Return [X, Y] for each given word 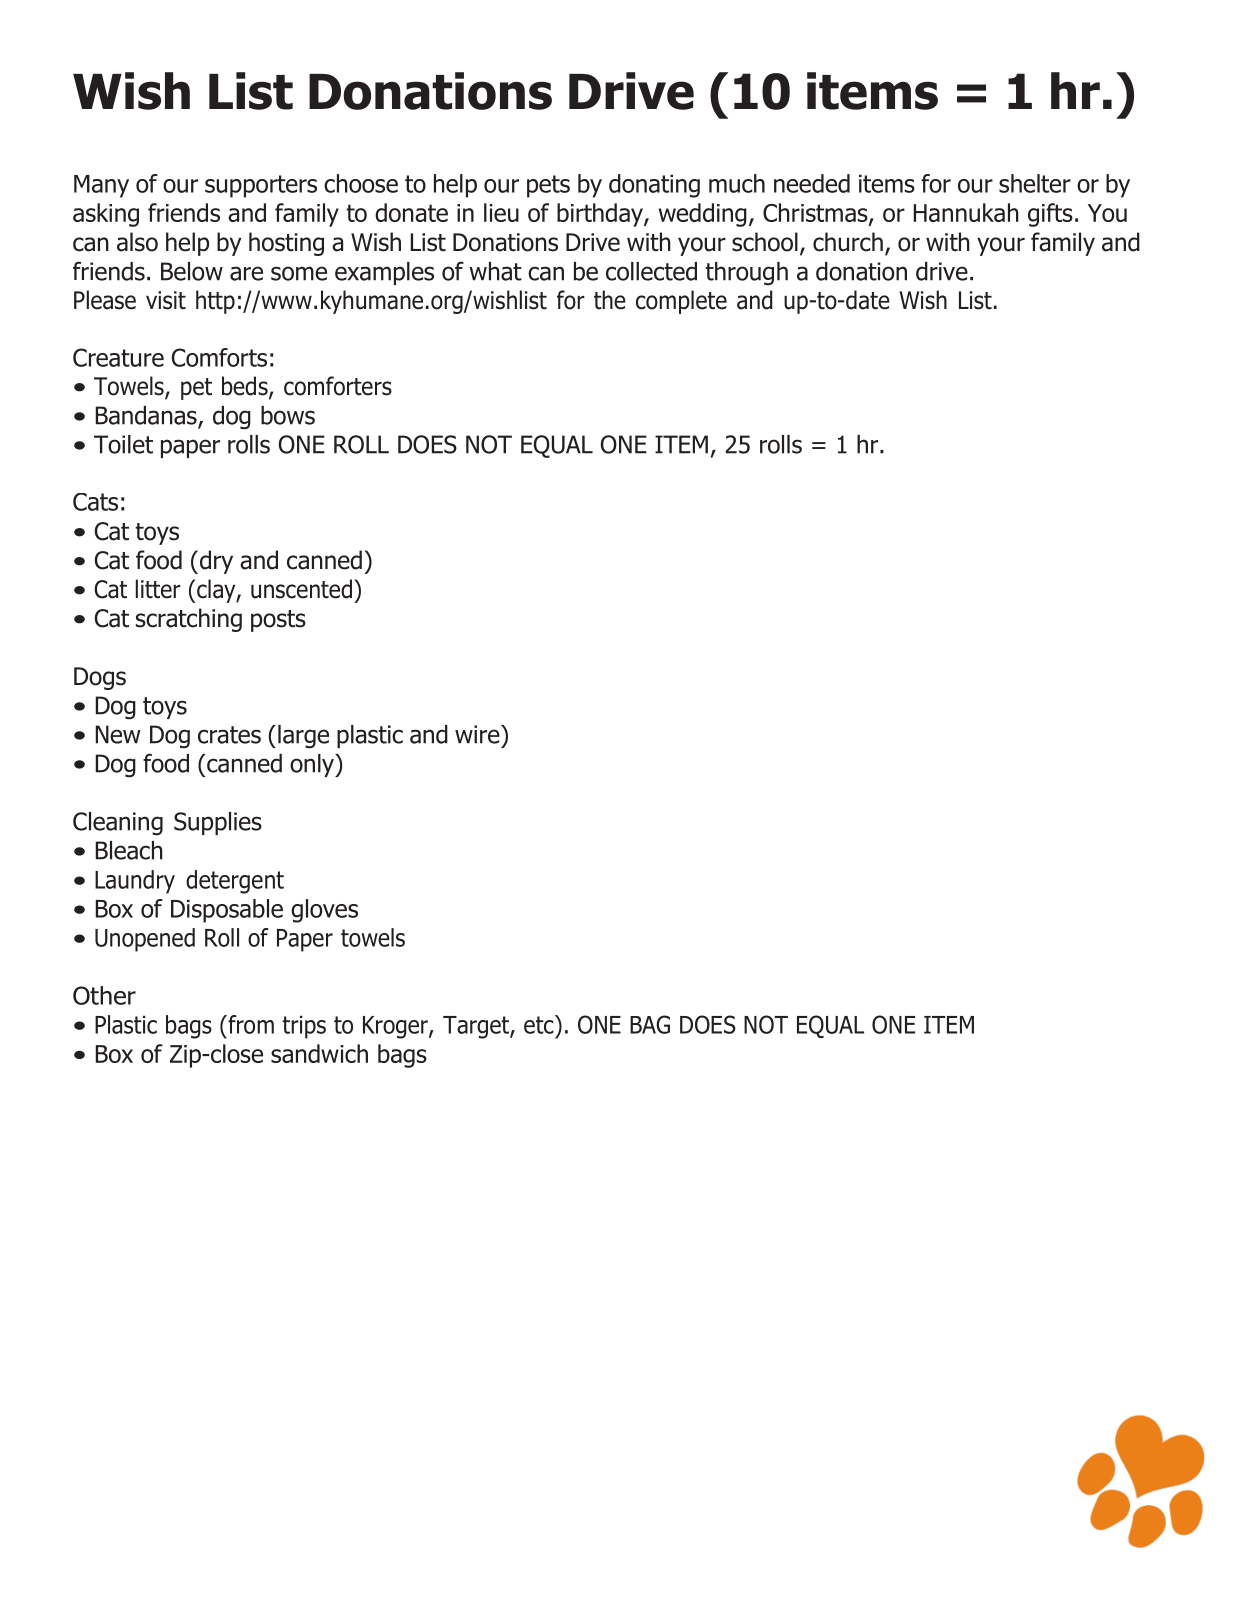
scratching [189, 620]
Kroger [396, 1027]
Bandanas [147, 416]
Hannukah [966, 212]
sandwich [319, 1053]
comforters [338, 386]
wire [478, 734]
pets [548, 186]
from [250, 1024]
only [313, 765]
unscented [301, 589]
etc [540, 1024]
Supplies [218, 823]
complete [681, 302]
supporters [261, 186]
